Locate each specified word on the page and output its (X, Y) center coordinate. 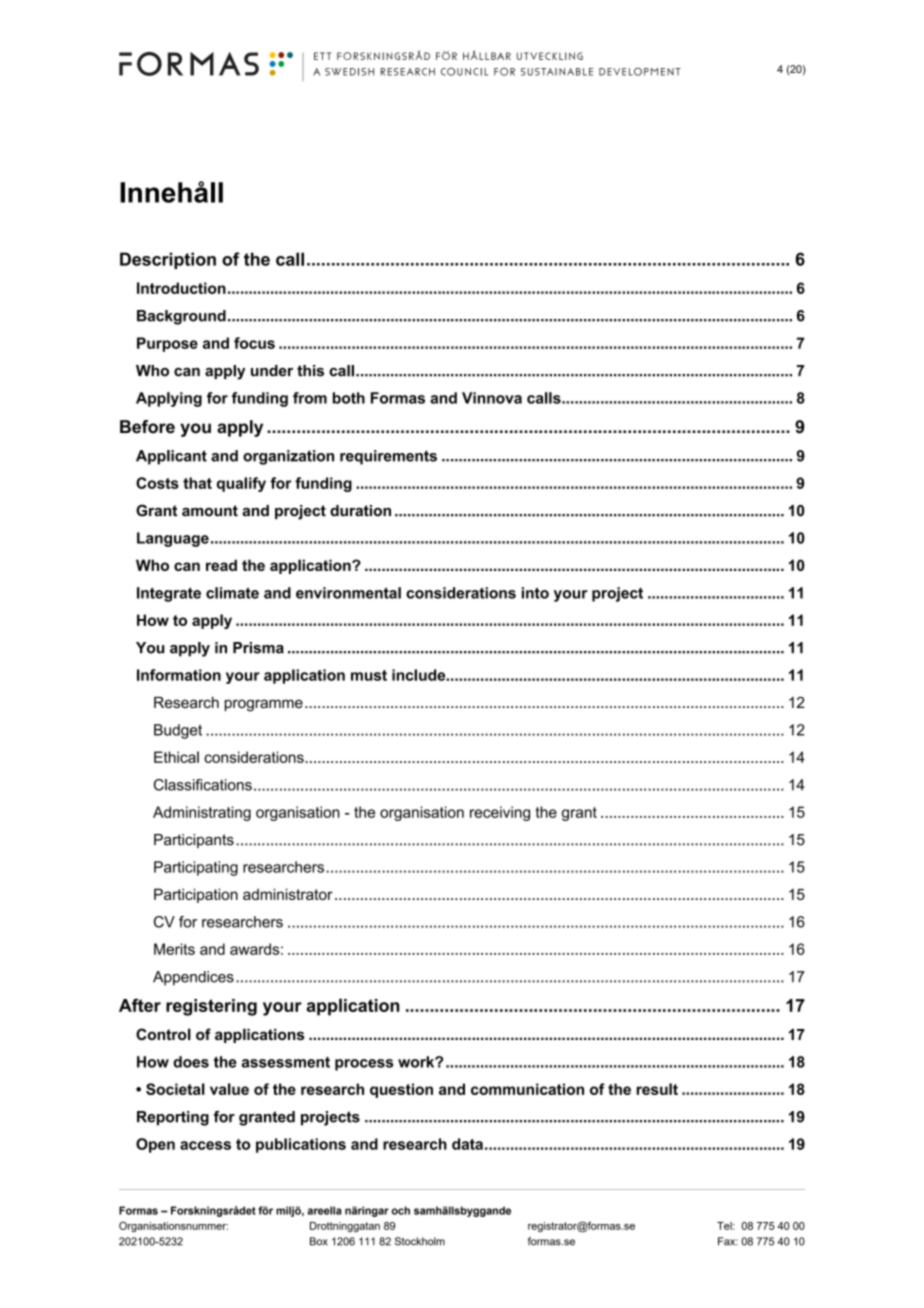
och (400, 1210)
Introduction (181, 288)
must (369, 675)
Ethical (176, 757)
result (657, 1089)
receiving (500, 813)
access (205, 1145)
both (349, 398)
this (310, 371)
